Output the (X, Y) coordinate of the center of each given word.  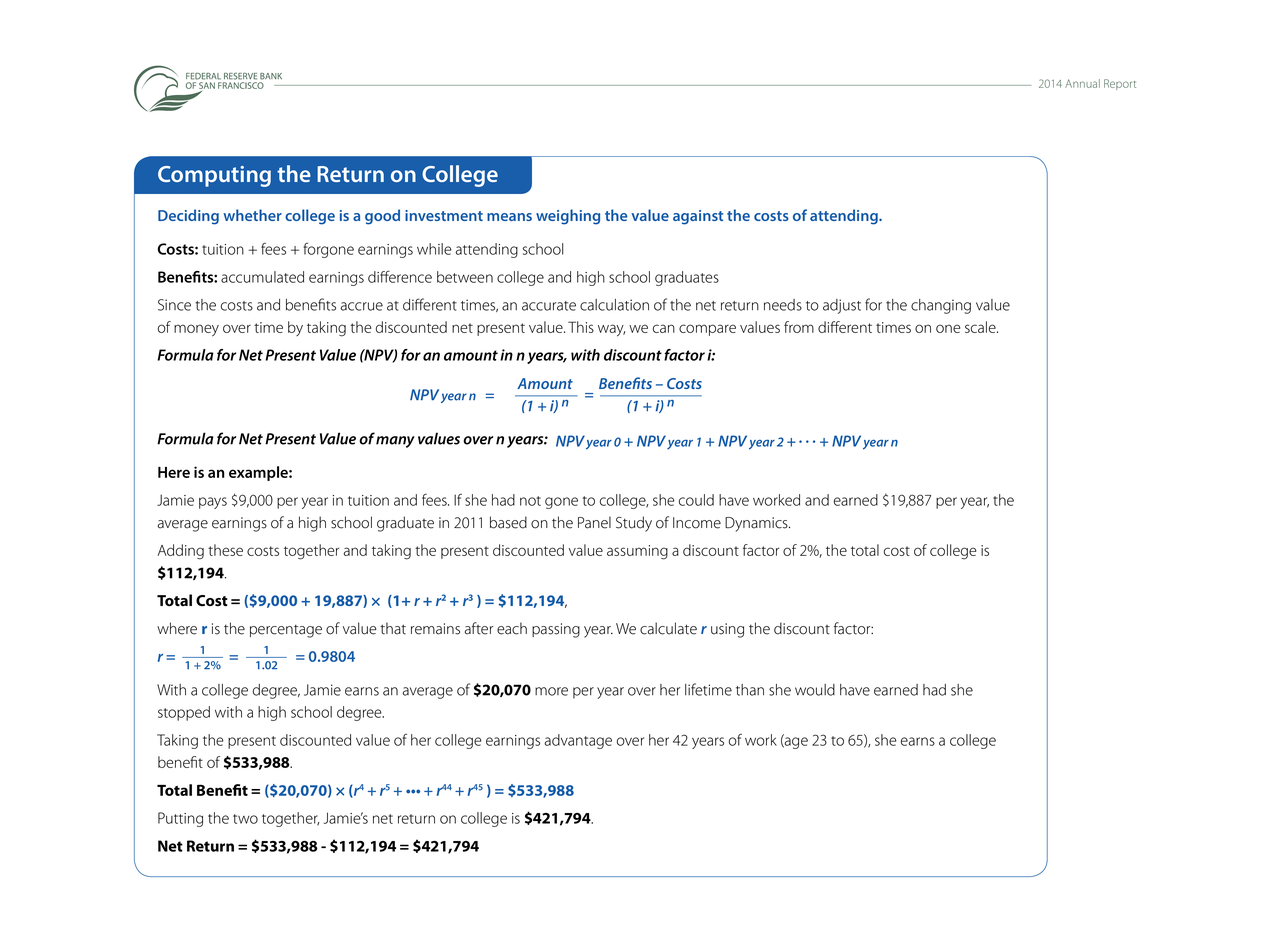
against (698, 217)
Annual (1082, 83)
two (245, 819)
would (815, 690)
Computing (214, 176)
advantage (578, 741)
